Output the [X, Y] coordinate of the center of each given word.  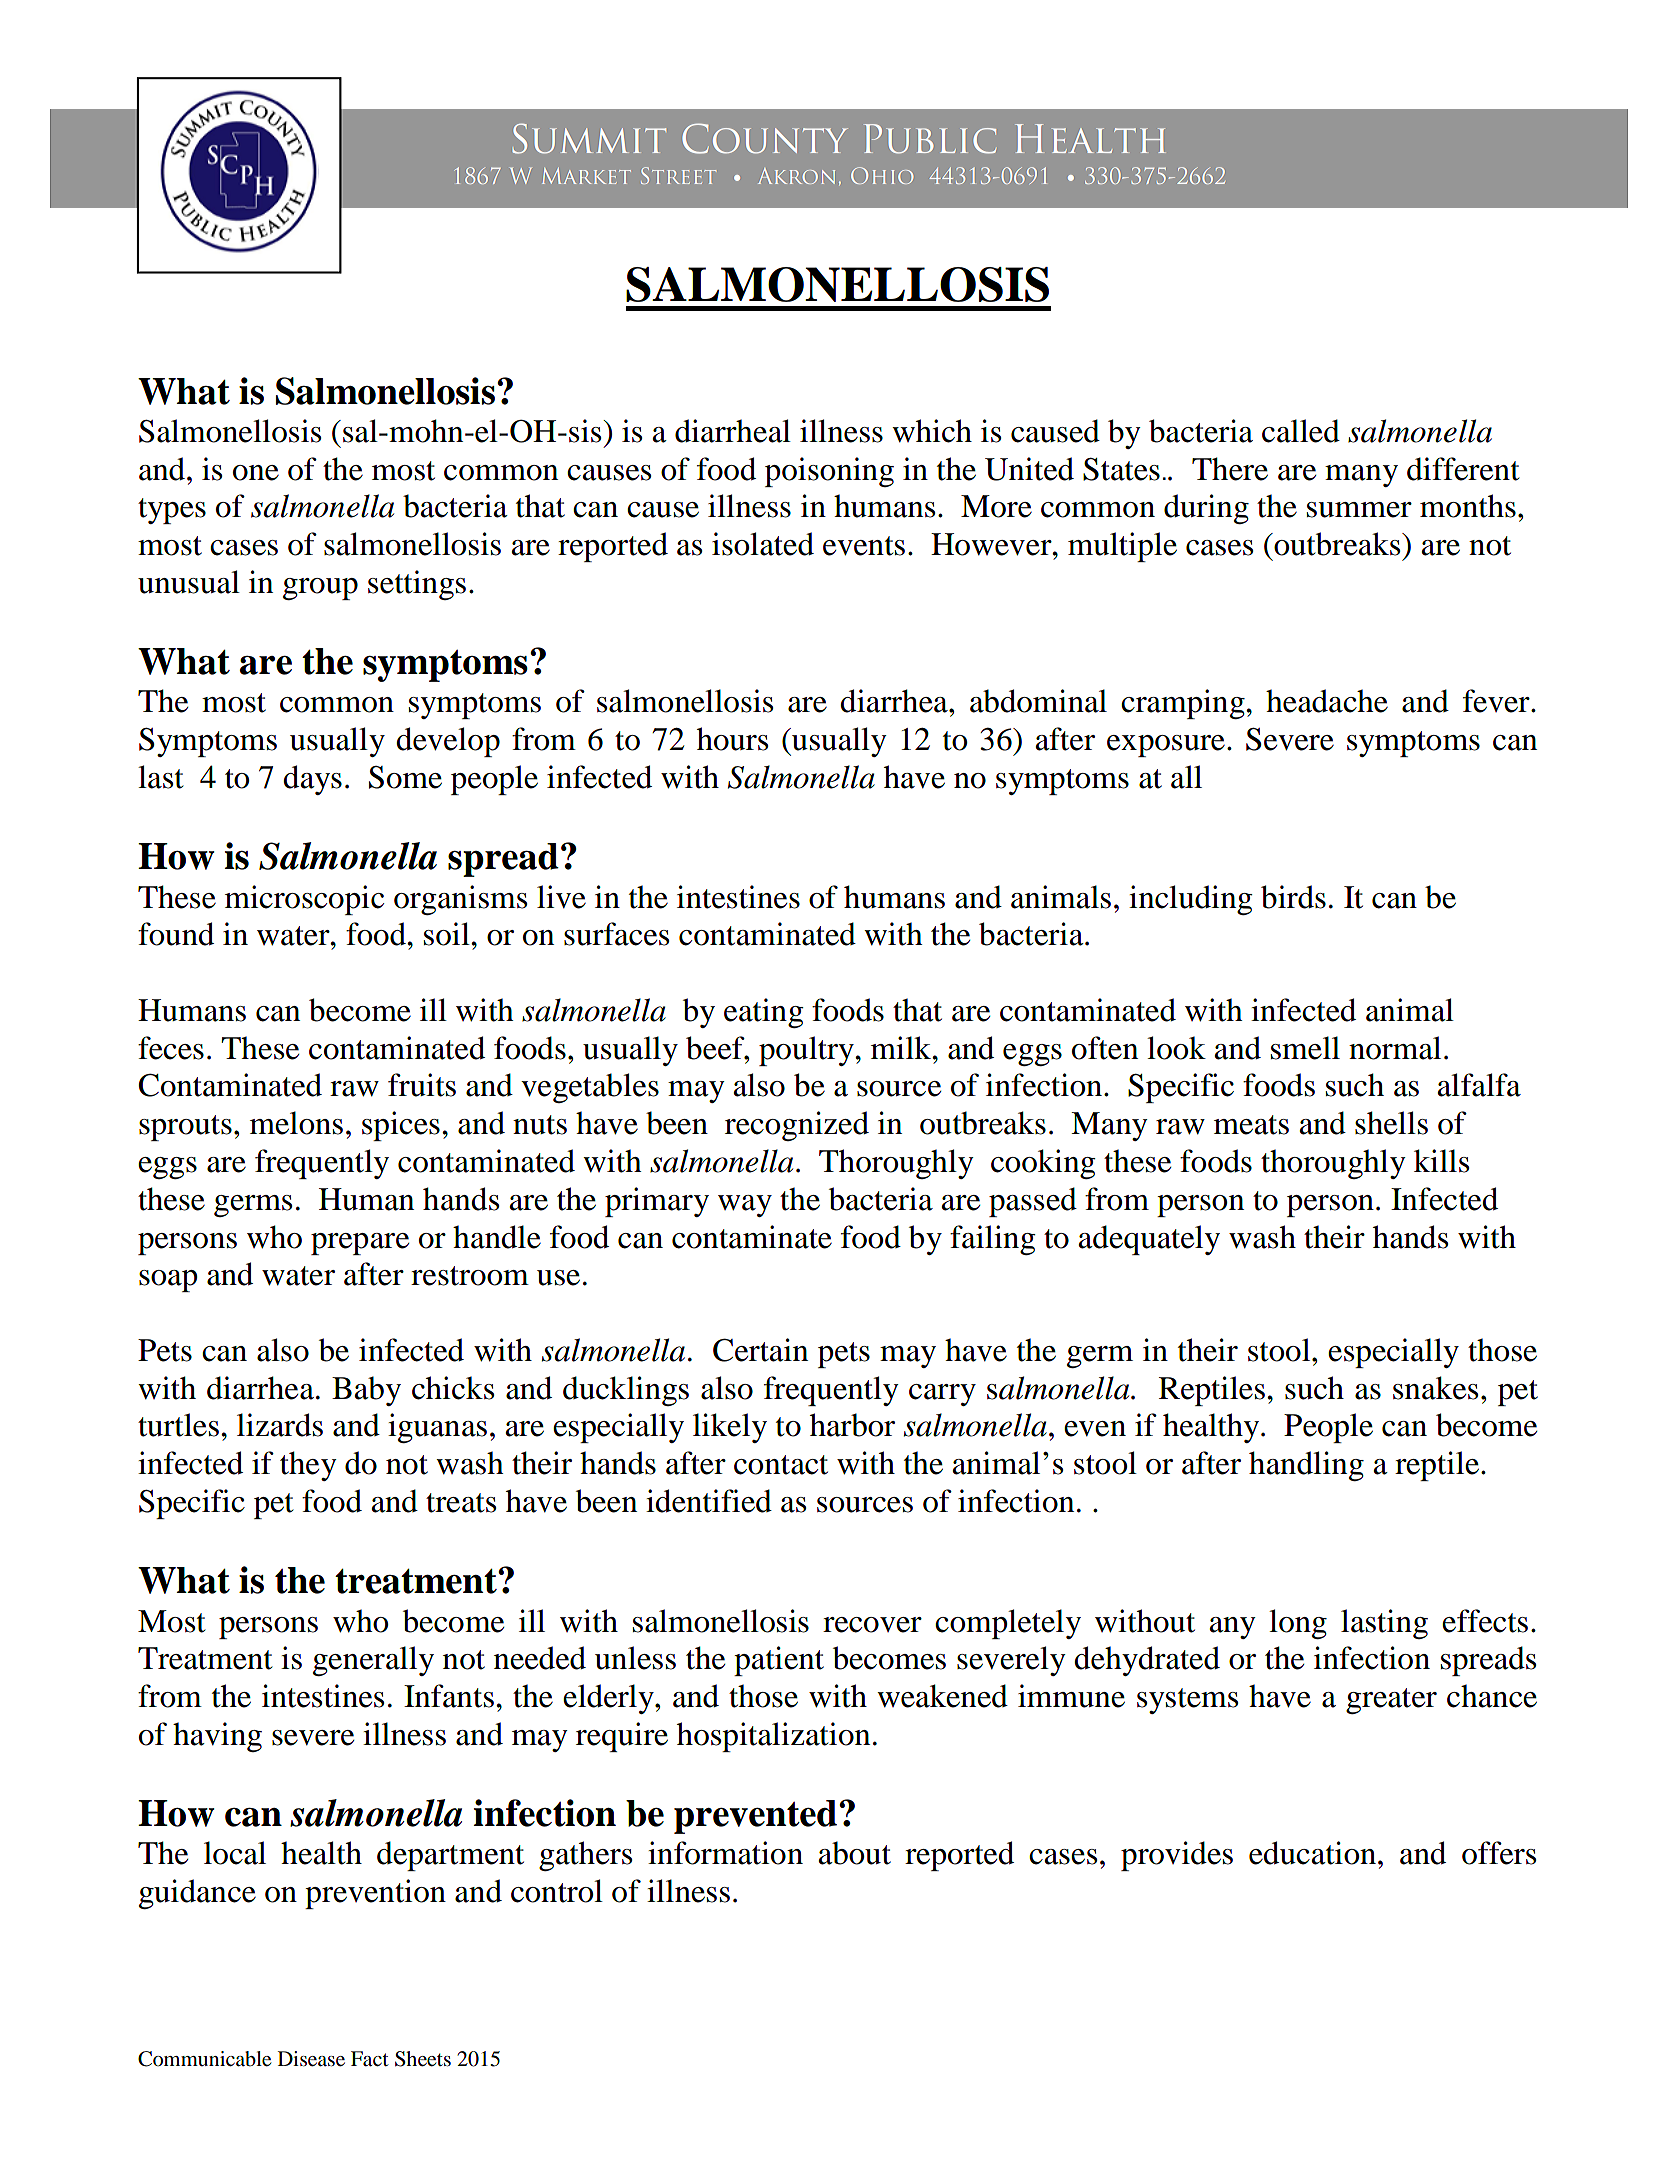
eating [764, 1013]
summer [1359, 510]
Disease [311, 2059]
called [1301, 431]
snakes [1435, 1388]
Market [586, 176]
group [320, 589]
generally [373, 1661]
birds [1293, 897]
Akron [796, 176]
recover [872, 1625]
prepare [360, 1244]
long [1298, 1624]
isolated [763, 544]
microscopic [304, 900]
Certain [760, 1350]
